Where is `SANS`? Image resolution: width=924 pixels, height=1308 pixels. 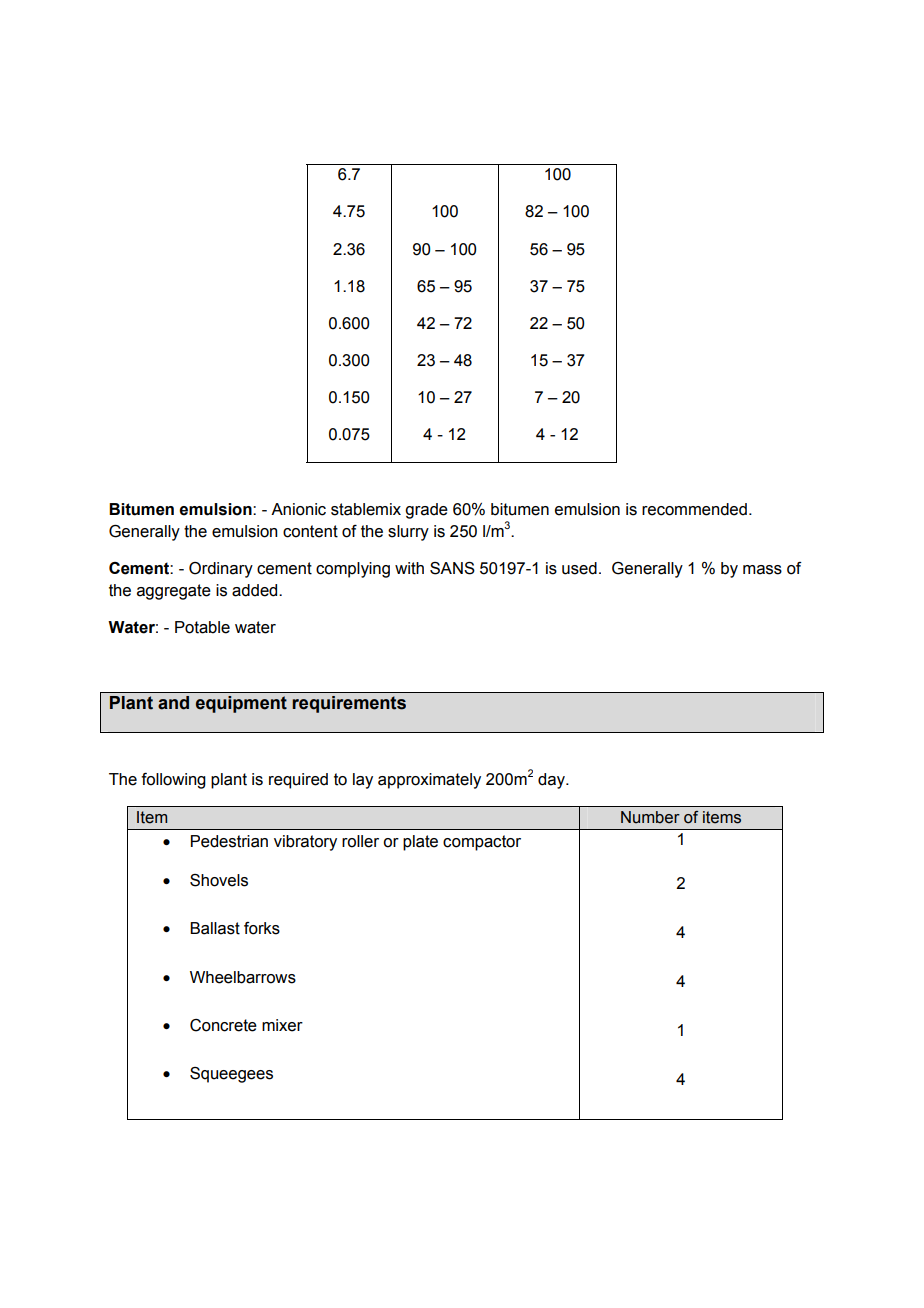 SANS is located at coordinates (452, 568).
